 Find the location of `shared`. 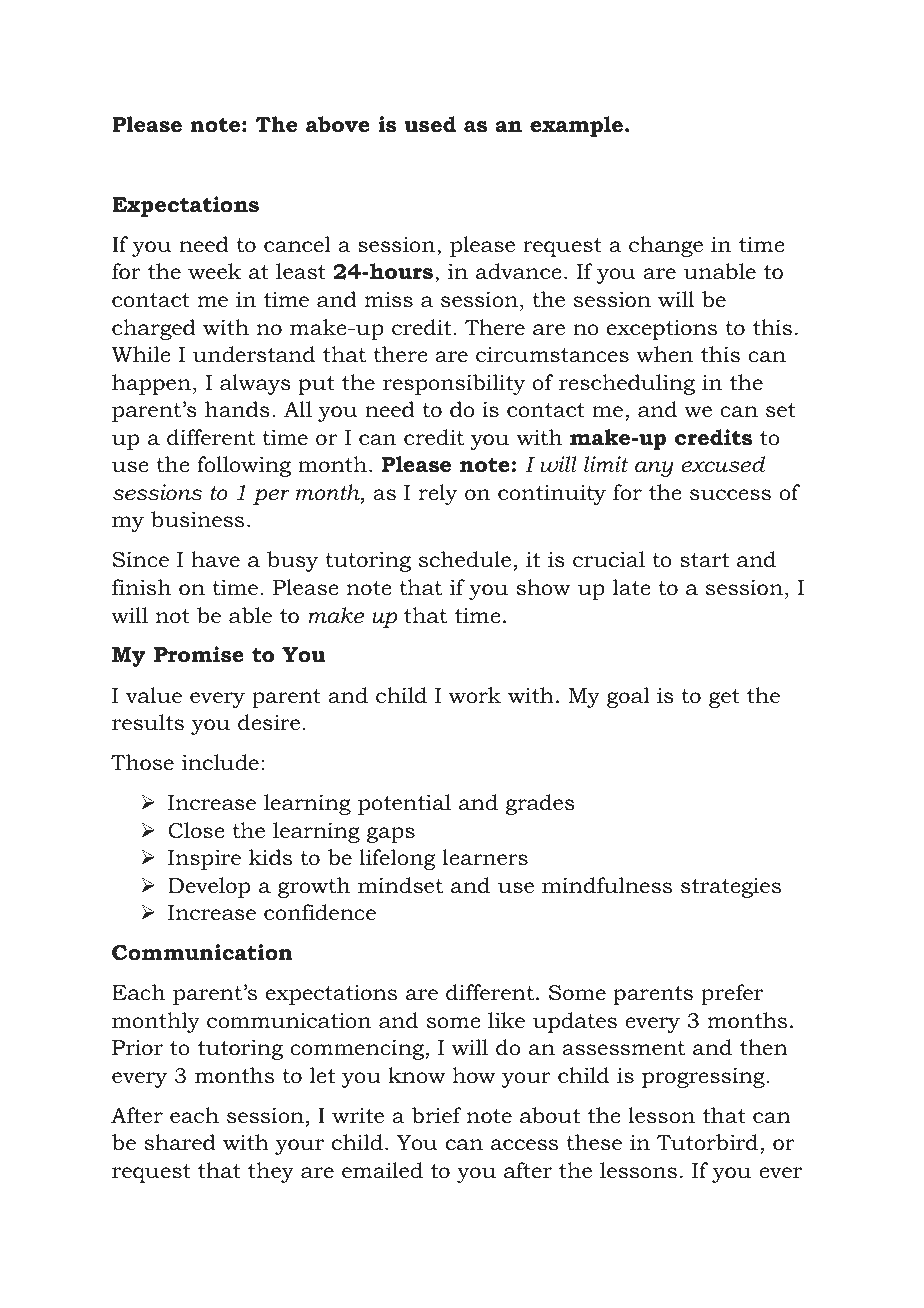

shared is located at coordinates (180, 1142).
